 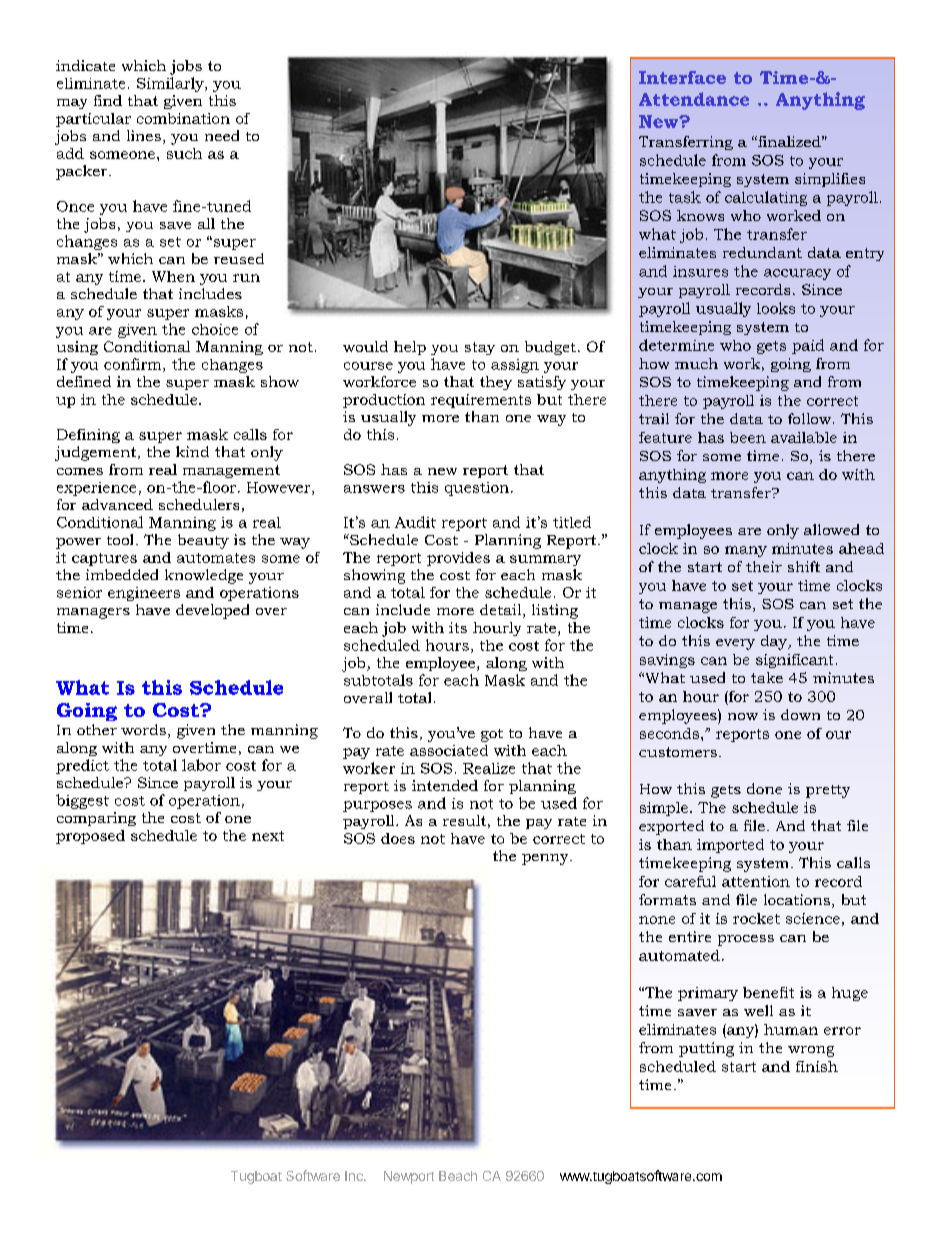 What do you see at coordinates (409, 1177) in the screenshot?
I see `Newport` at bounding box center [409, 1177].
